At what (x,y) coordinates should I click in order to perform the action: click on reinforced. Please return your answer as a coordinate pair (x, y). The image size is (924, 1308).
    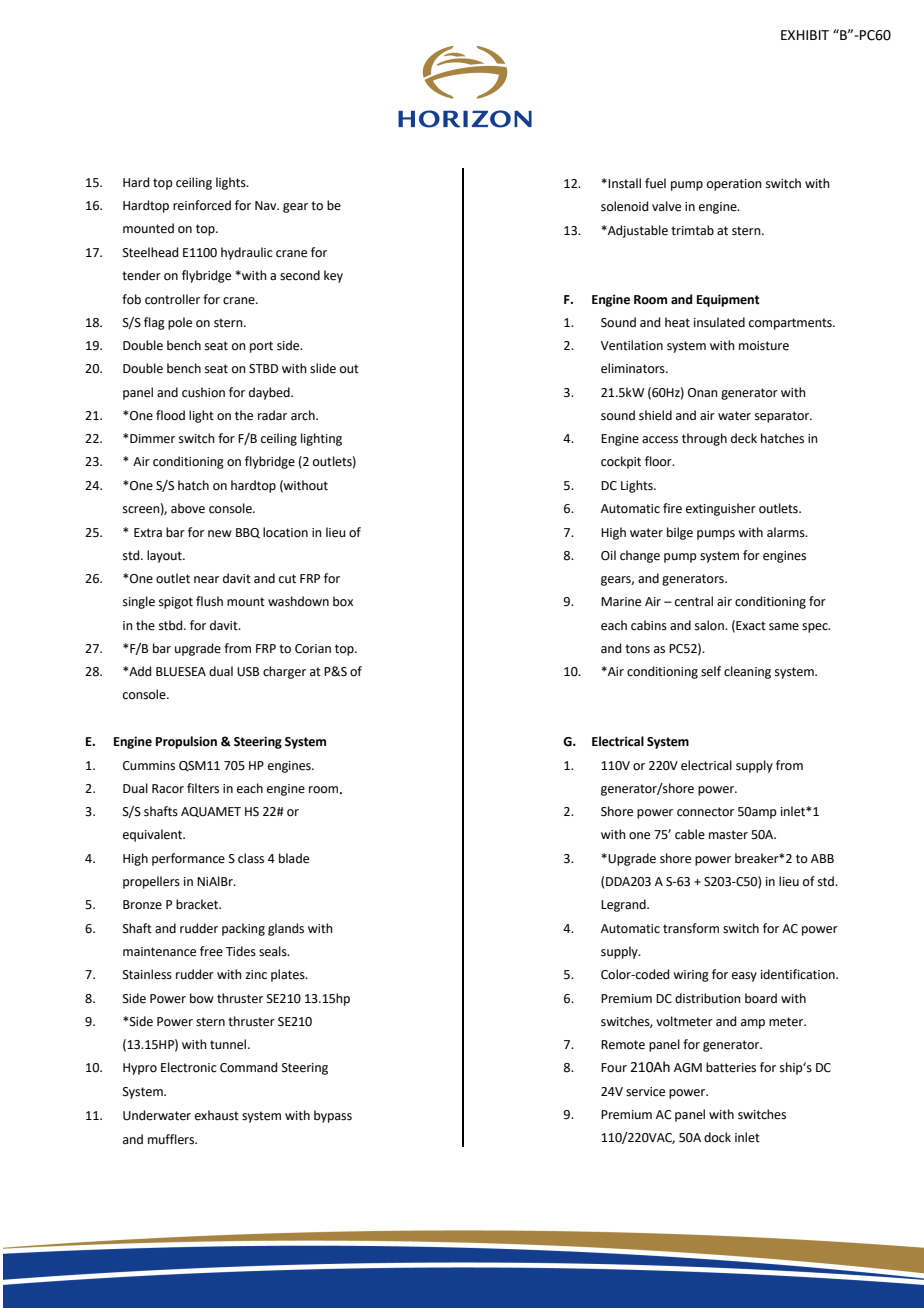
    Looking at the image, I should click on (202, 205).
